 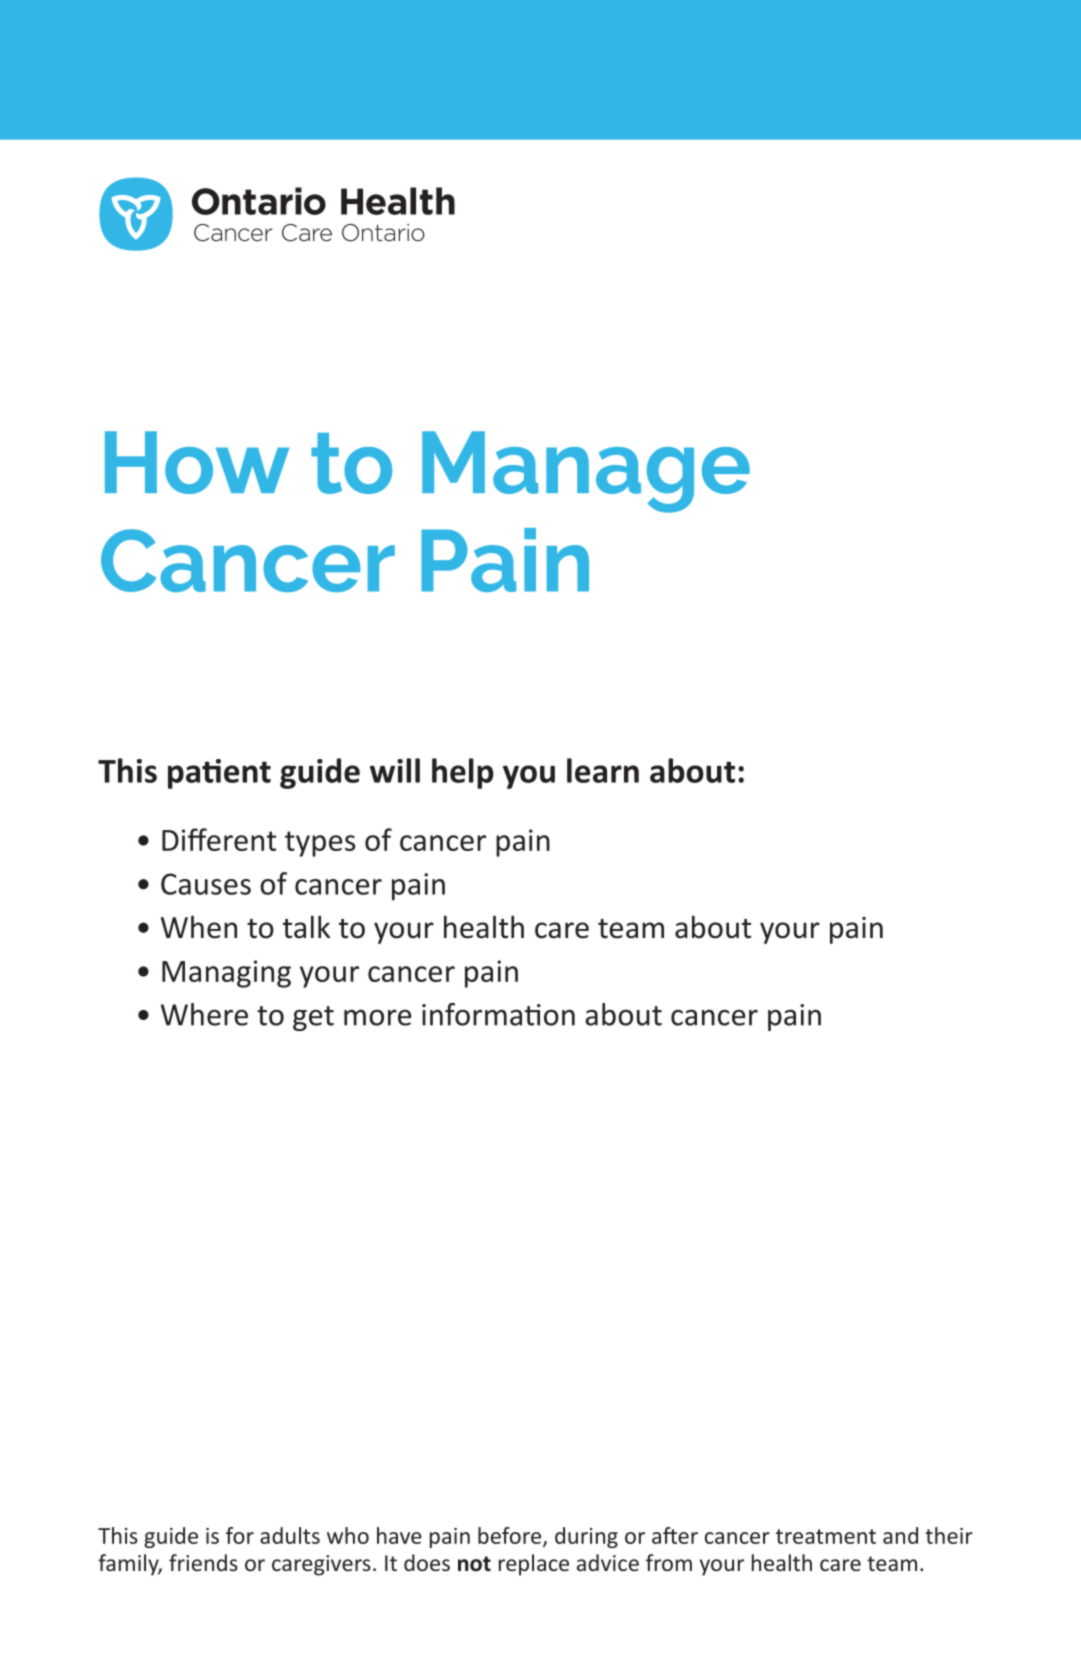 What do you see at coordinates (603, 770) in the screenshot?
I see `learn` at bounding box center [603, 770].
